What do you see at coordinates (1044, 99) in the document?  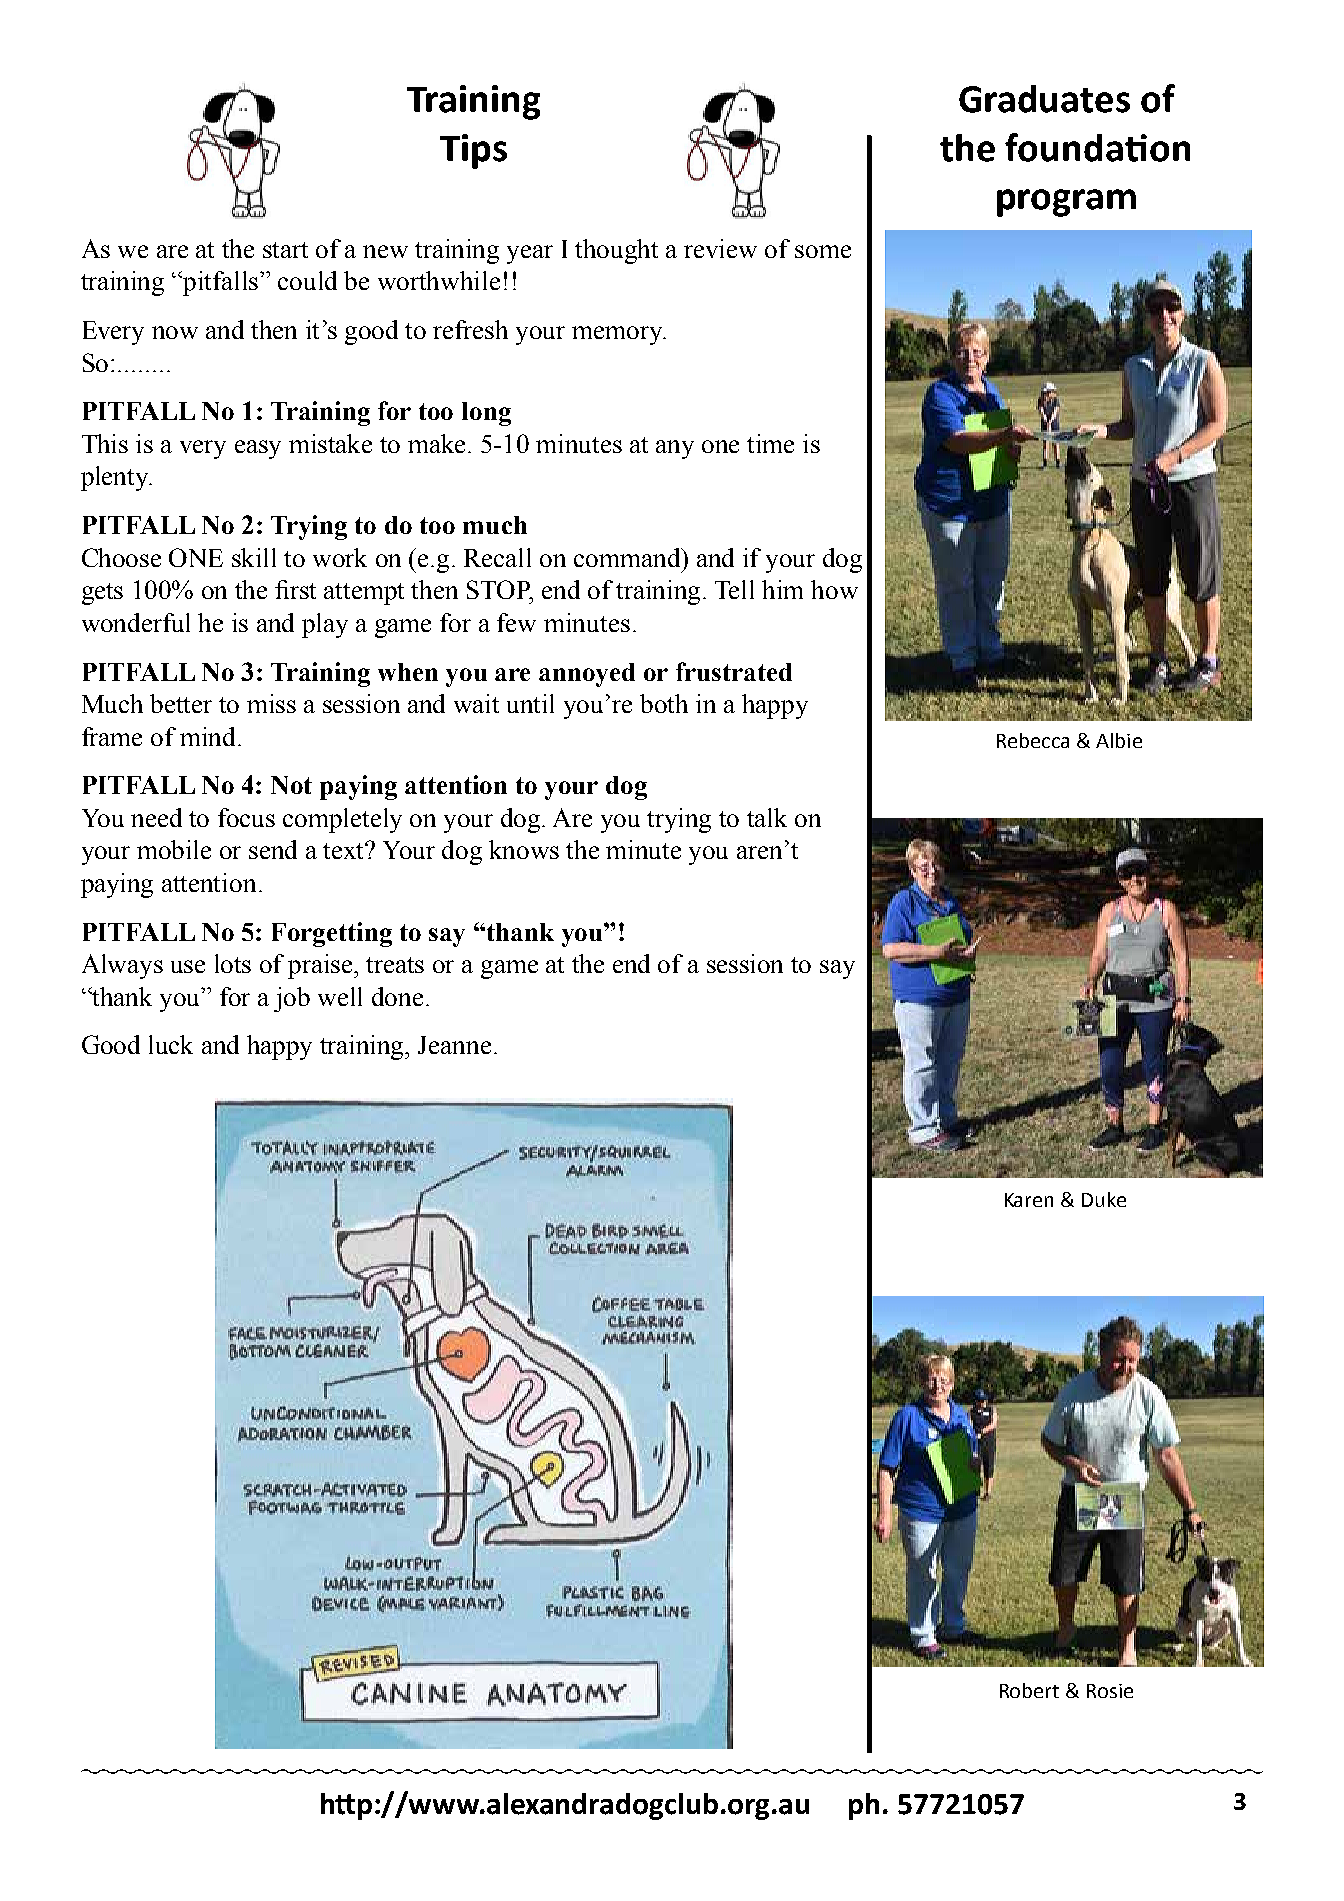 I see `Graduates` at bounding box center [1044, 99].
